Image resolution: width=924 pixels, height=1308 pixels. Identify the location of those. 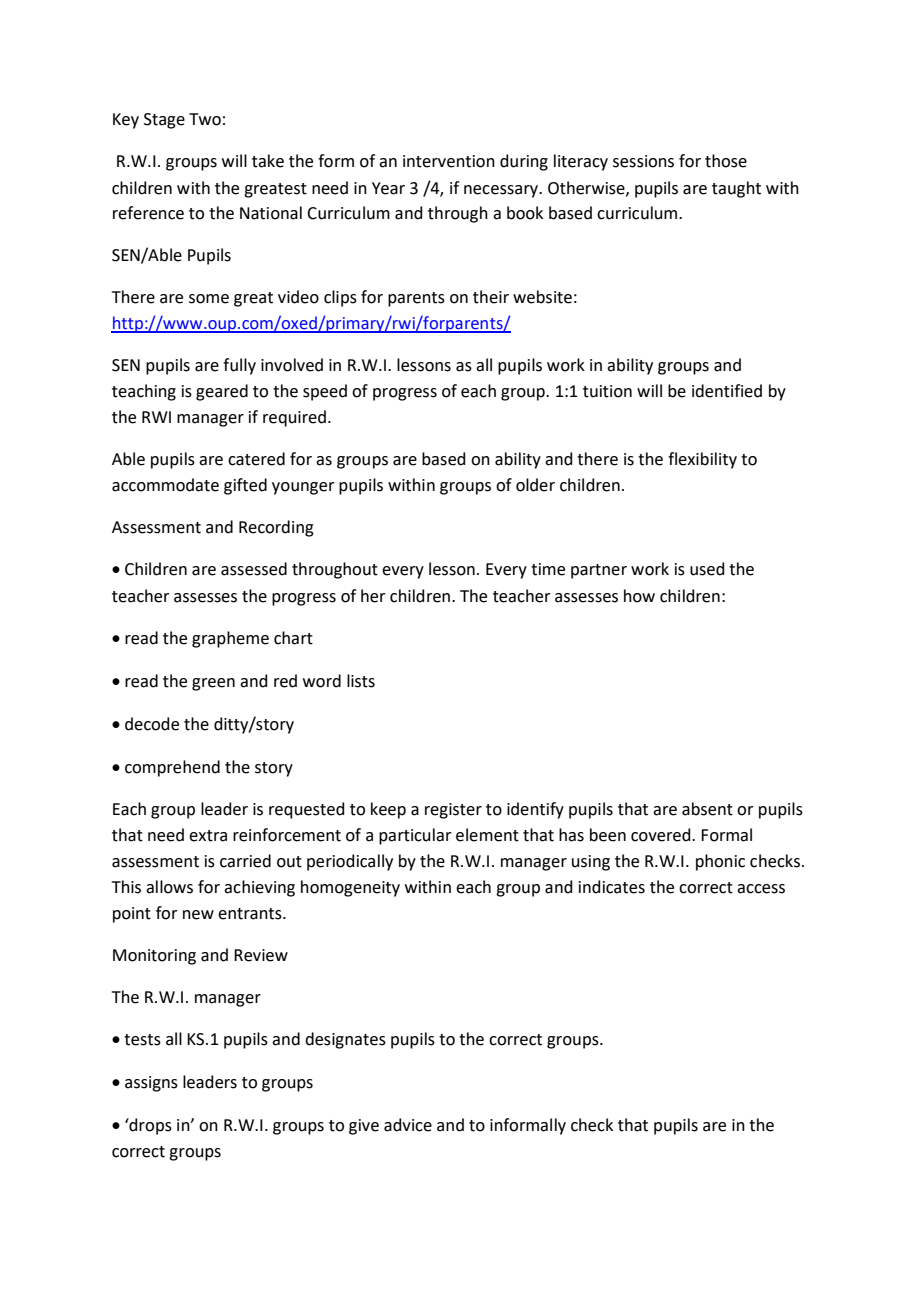
(726, 161).
